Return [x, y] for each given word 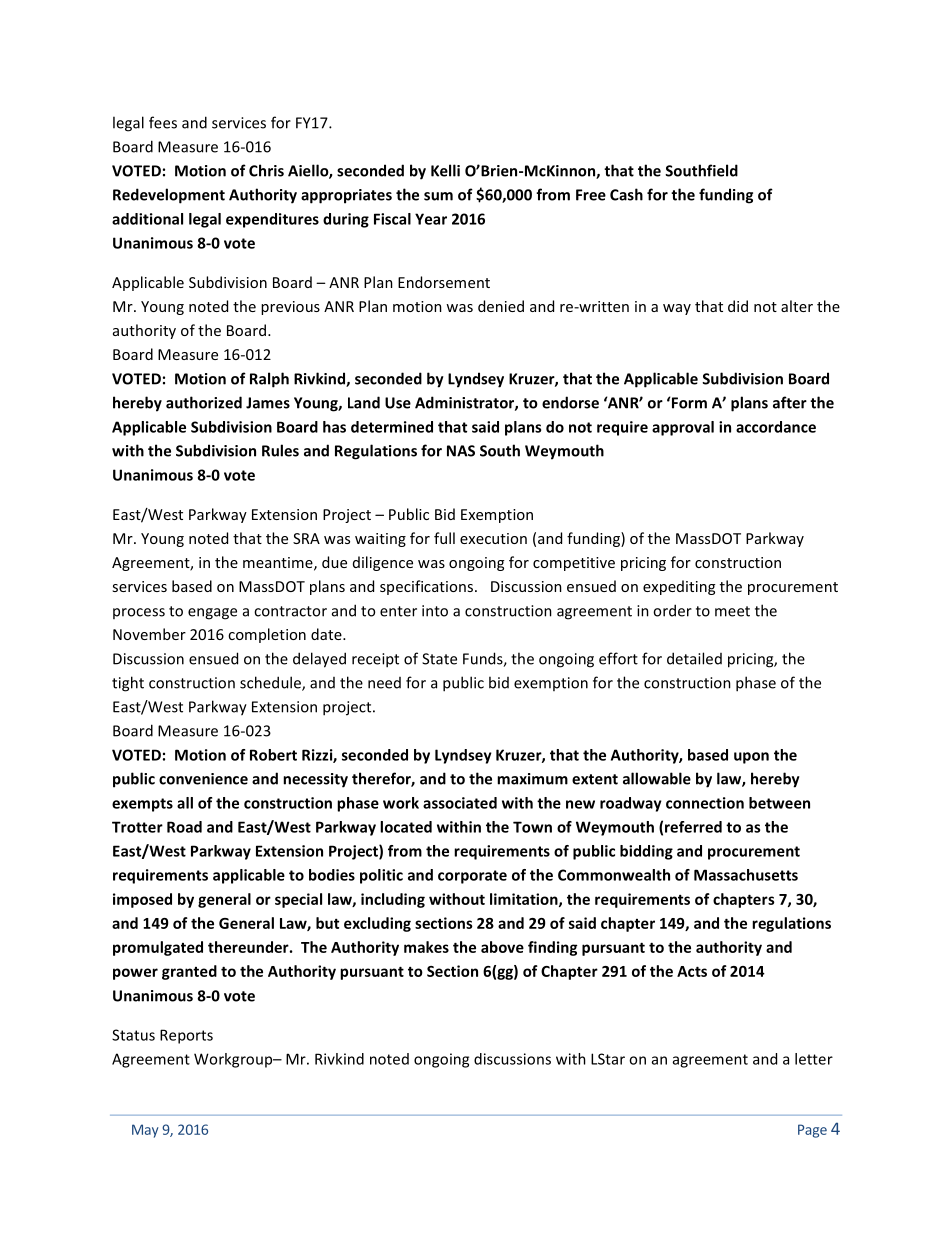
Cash [626, 194]
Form [689, 403]
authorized [204, 402]
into [435, 611]
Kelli [445, 170]
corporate [472, 877]
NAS [461, 451]
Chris [266, 170]
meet [732, 611]
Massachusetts [746, 875]
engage [212, 614]
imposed [142, 900]
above [502, 947]
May [145, 1131]
